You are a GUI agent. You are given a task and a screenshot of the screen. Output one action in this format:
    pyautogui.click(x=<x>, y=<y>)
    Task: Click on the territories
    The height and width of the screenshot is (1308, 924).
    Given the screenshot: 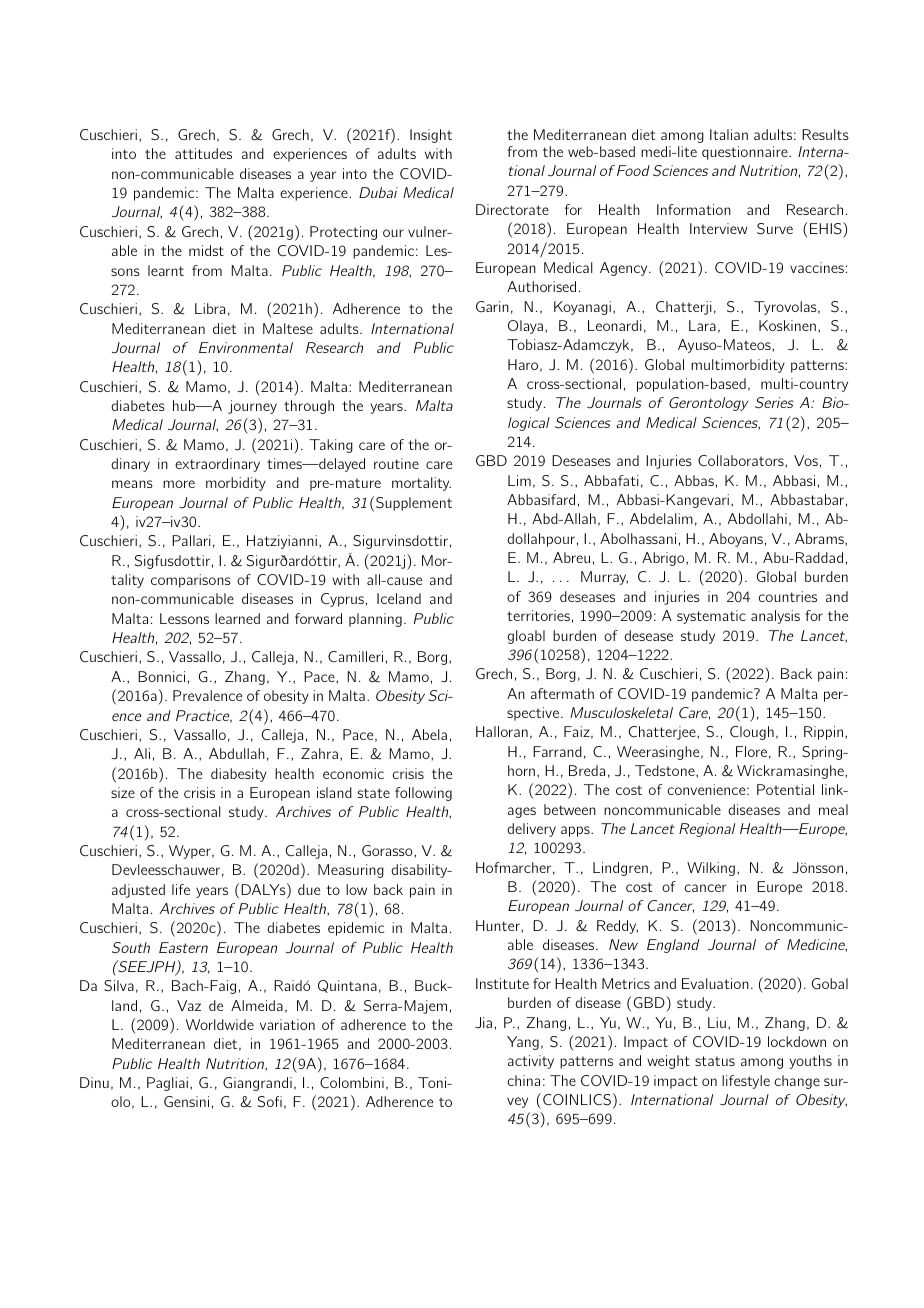 What is the action you would take?
    pyautogui.click(x=538, y=615)
